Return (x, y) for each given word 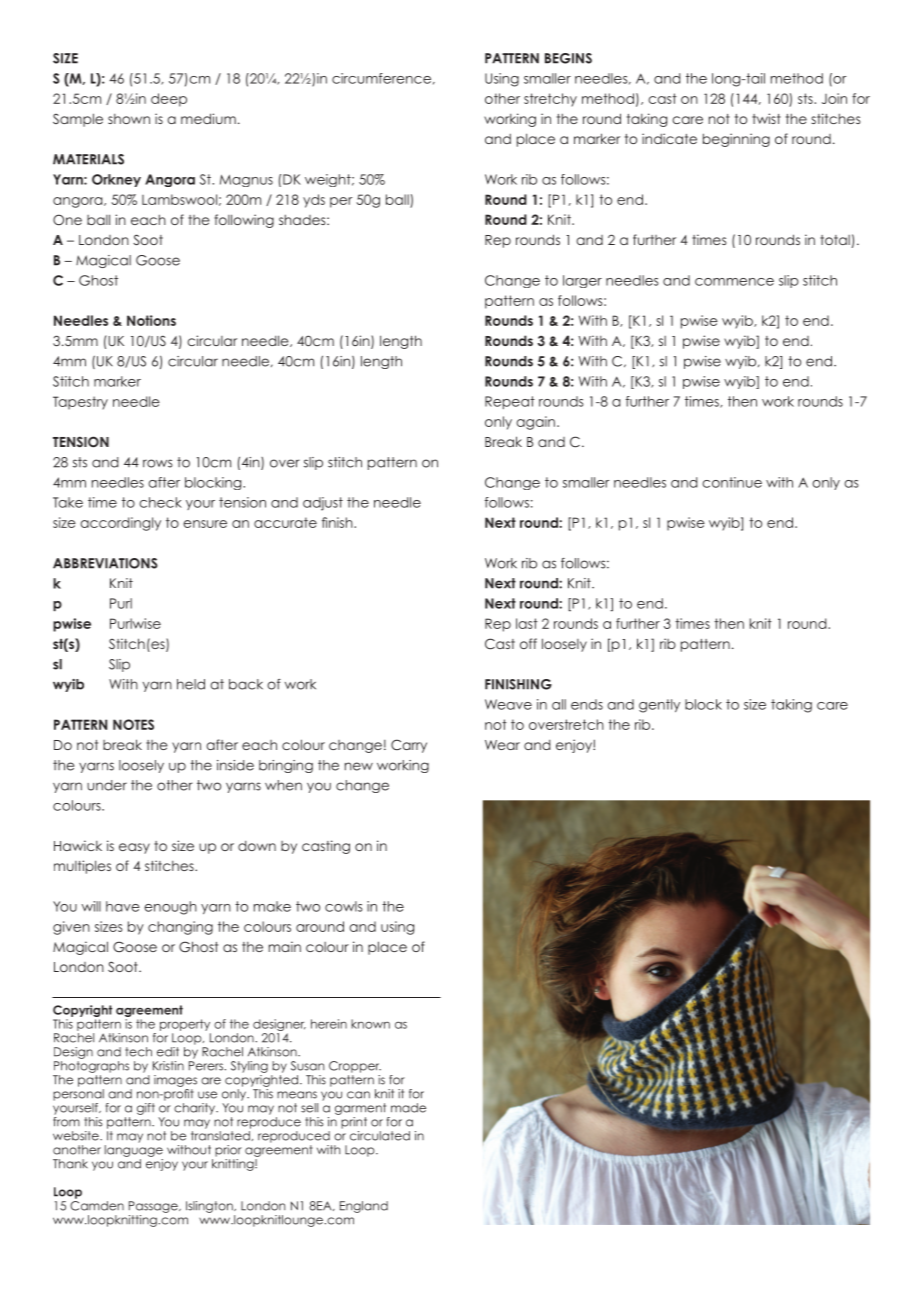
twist (766, 118)
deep (169, 100)
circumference (381, 78)
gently (659, 706)
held (191, 684)
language (134, 1151)
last (527, 623)
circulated (380, 1136)
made (408, 1108)
